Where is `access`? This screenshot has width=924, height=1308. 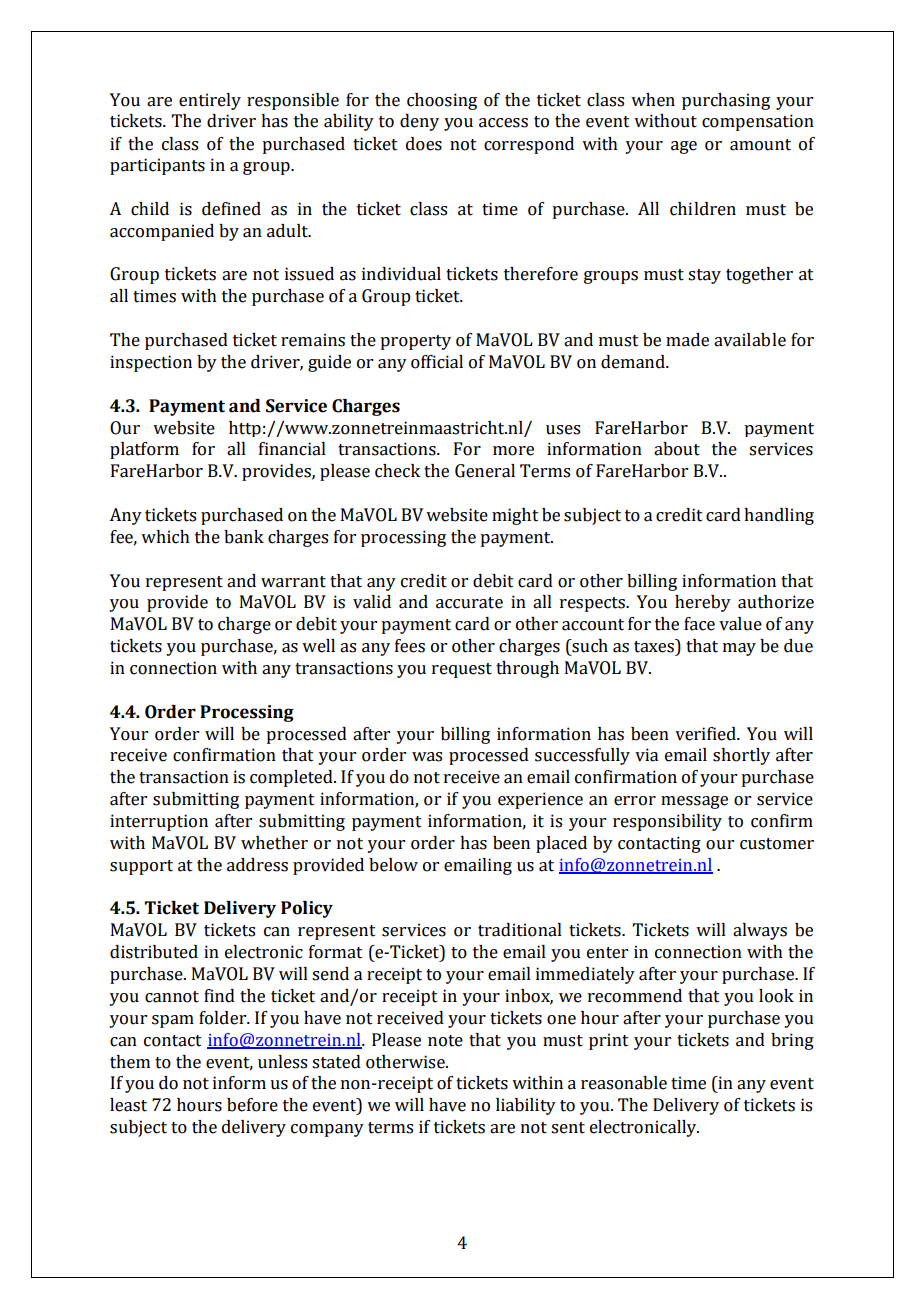
access is located at coordinates (503, 123).
